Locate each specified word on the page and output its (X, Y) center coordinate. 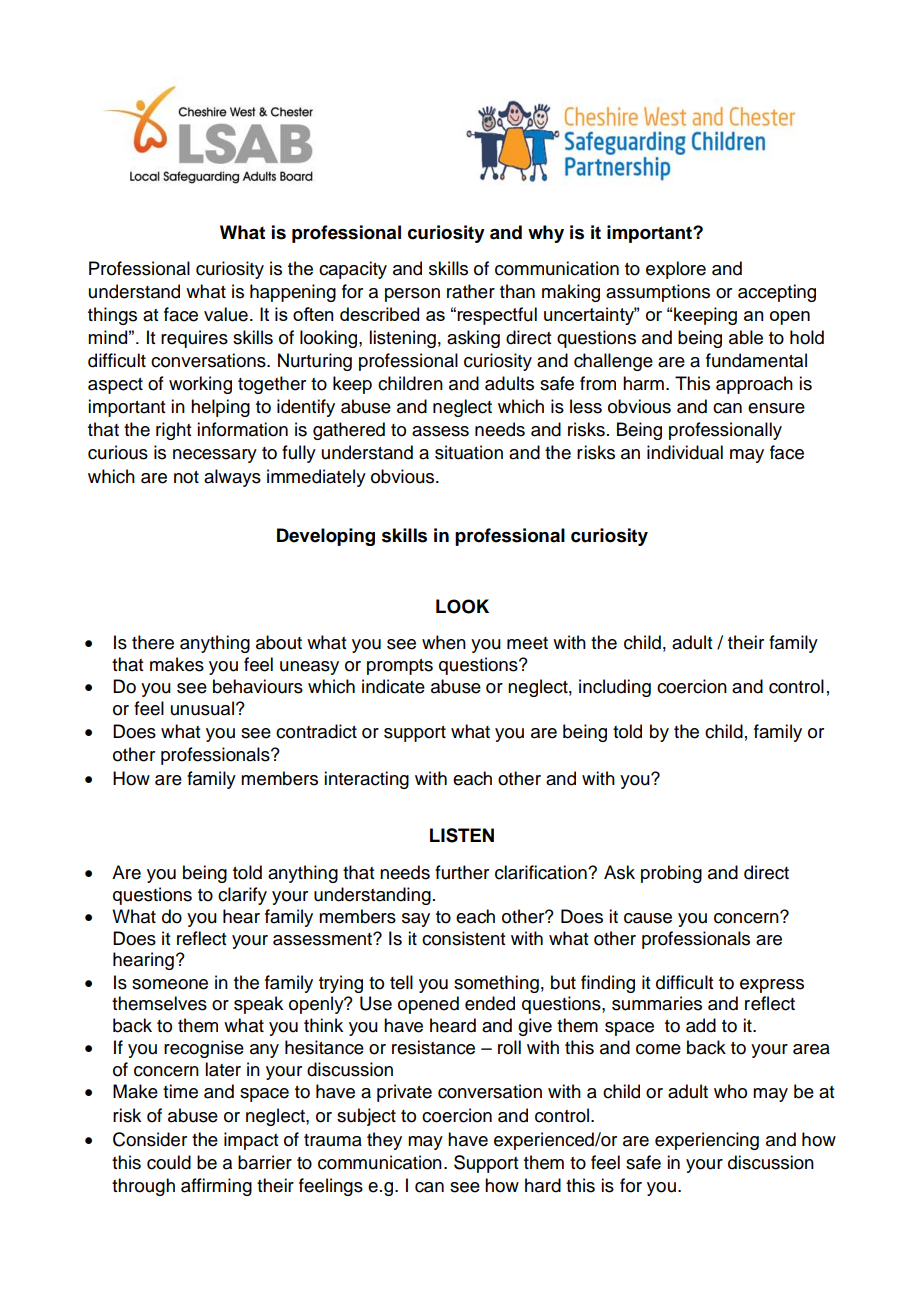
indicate (393, 686)
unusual (202, 708)
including (615, 688)
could (169, 1162)
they (384, 1141)
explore (676, 270)
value (226, 314)
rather (471, 291)
